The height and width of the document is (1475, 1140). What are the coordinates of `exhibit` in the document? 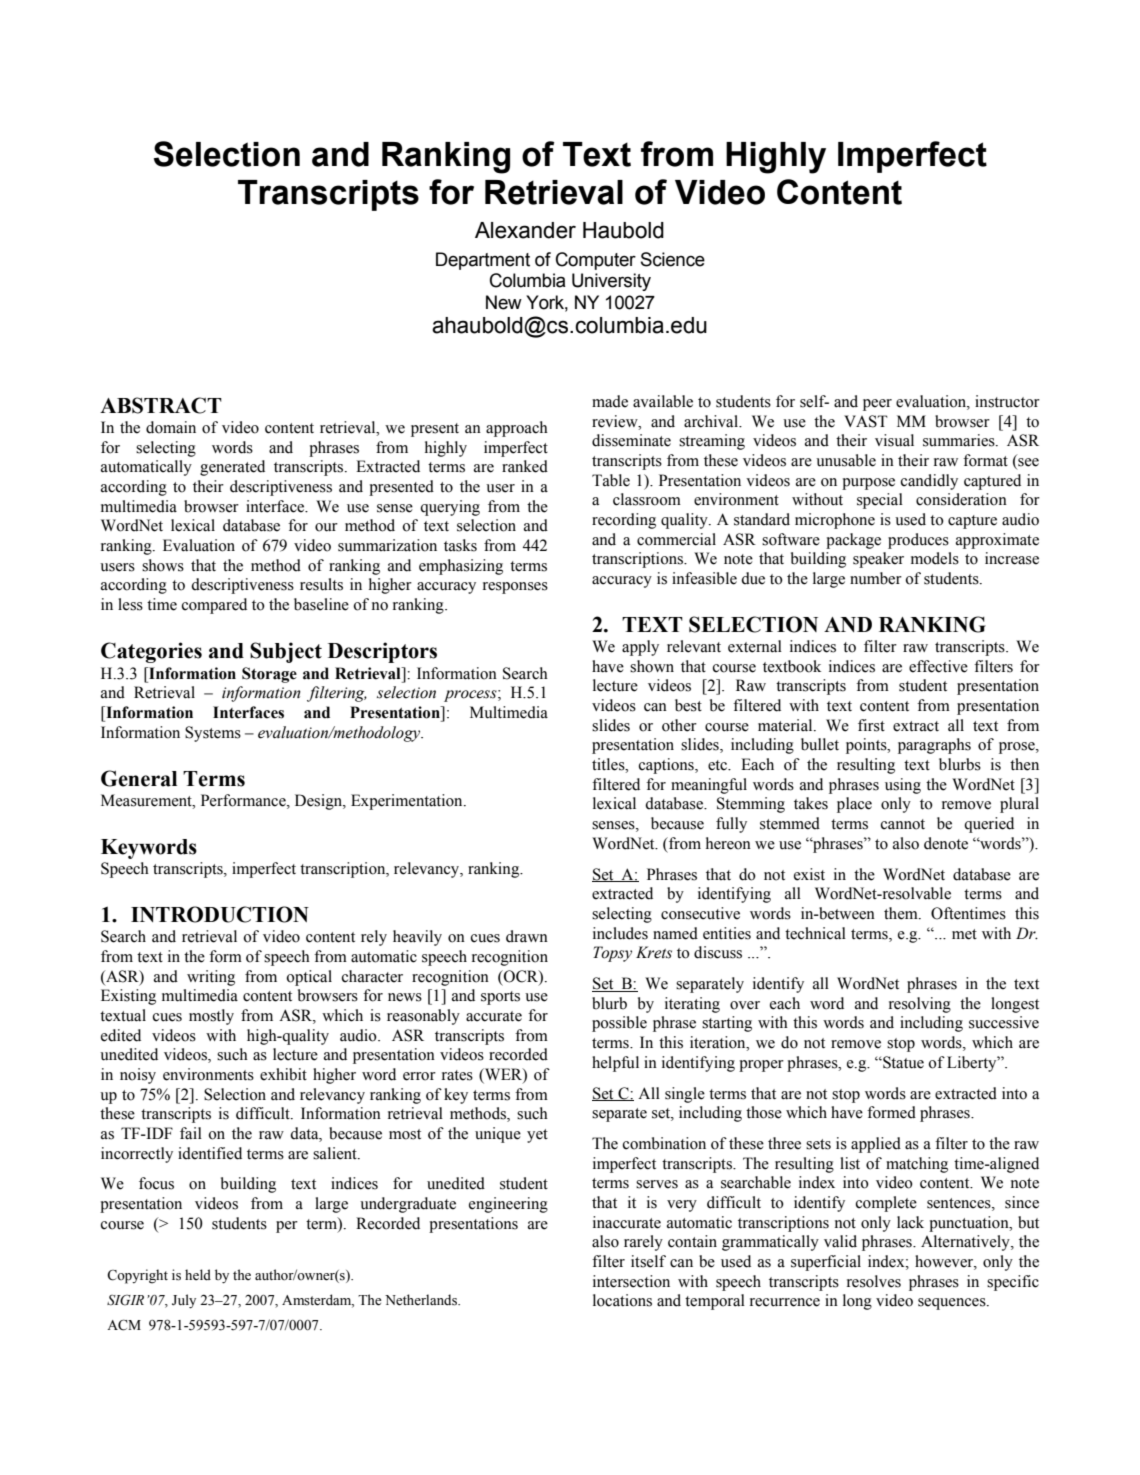 It's located at (283, 1074).
